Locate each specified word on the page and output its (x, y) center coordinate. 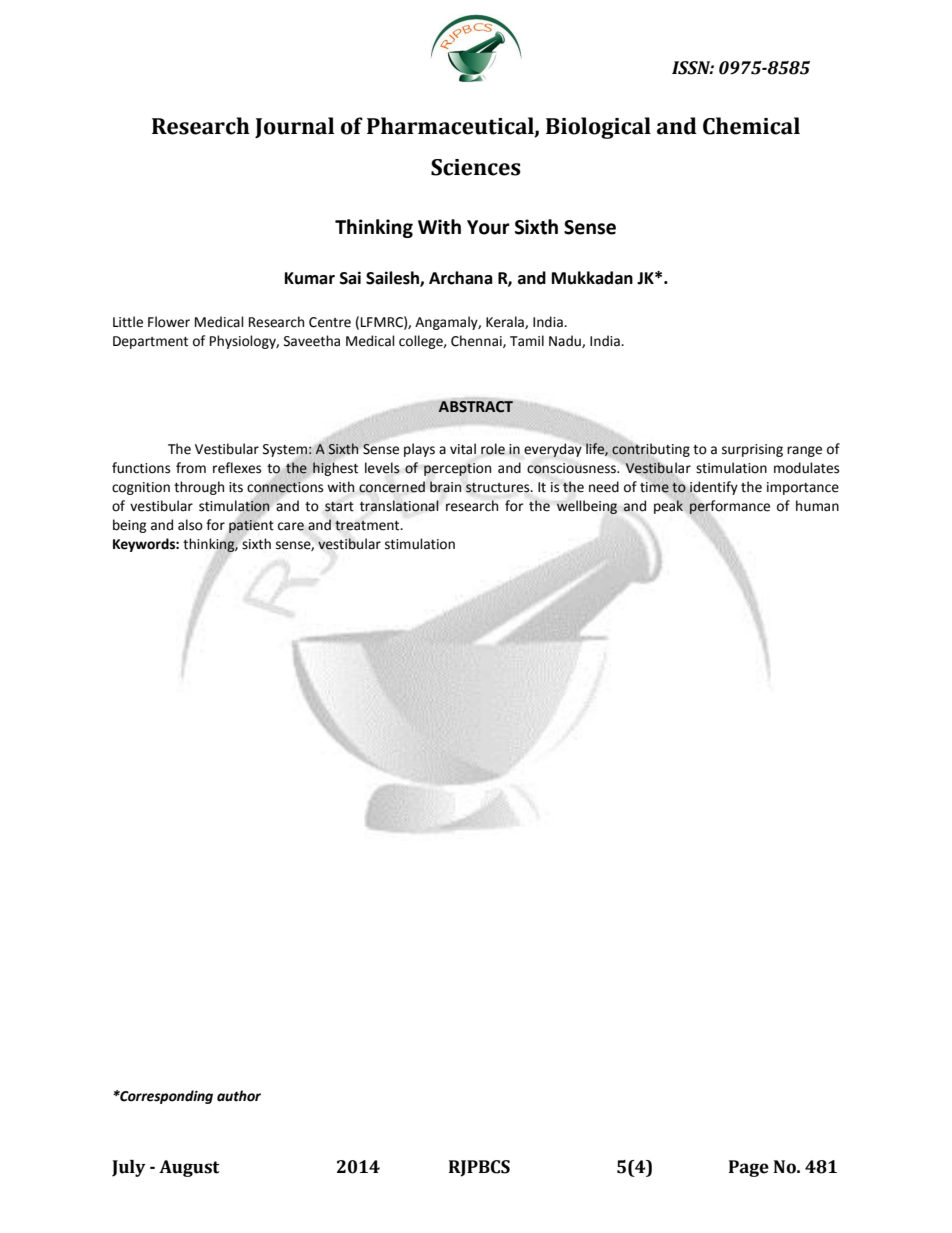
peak (668, 507)
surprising (752, 450)
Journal (294, 127)
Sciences (476, 167)
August (189, 1168)
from (191, 468)
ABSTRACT (476, 407)
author (239, 1096)
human (817, 506)
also (190, 525)
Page (749, 1168)
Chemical (751, 126)
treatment (368, 525)
